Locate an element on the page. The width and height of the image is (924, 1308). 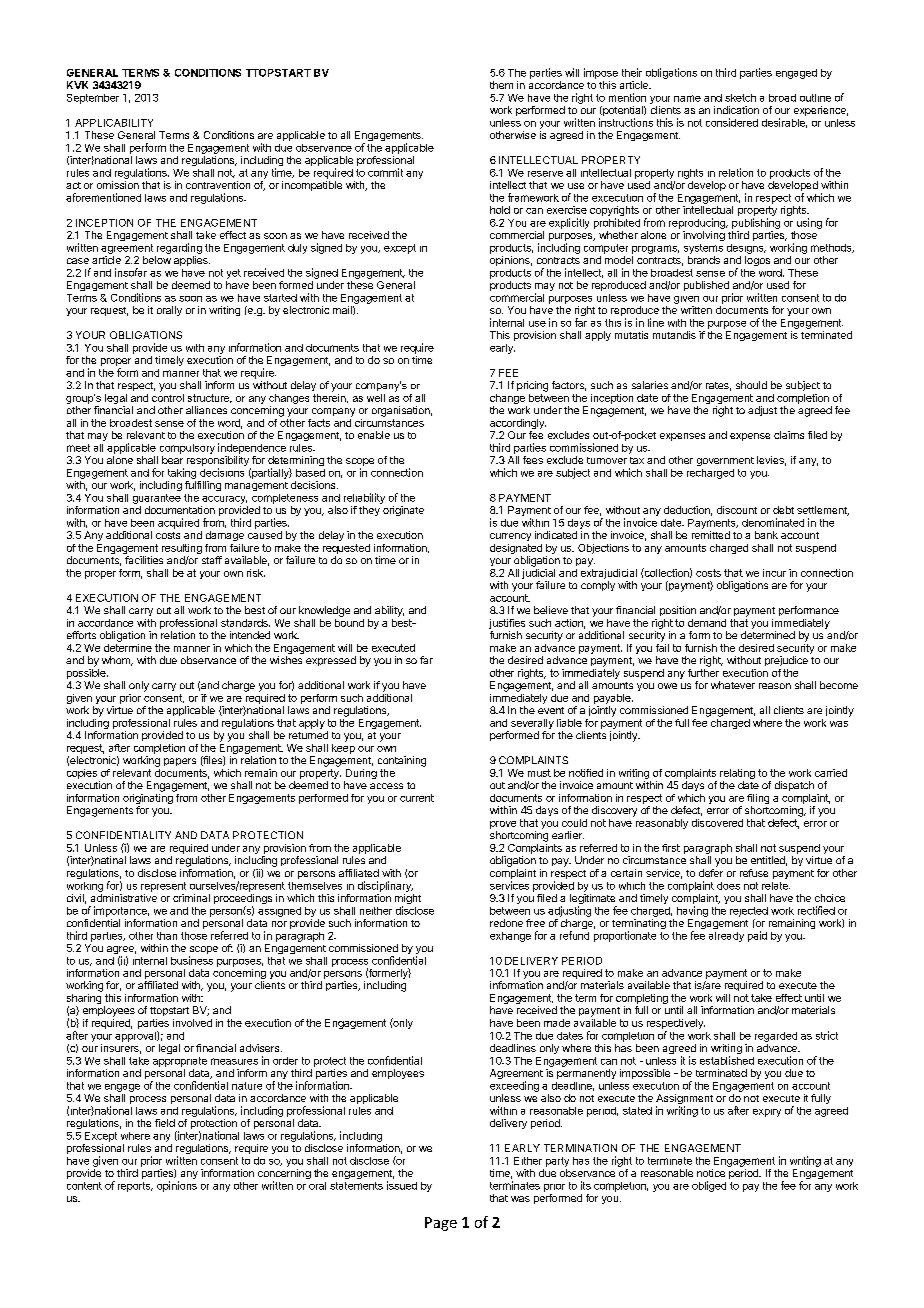
fees is located at coordinates (533, 460).
